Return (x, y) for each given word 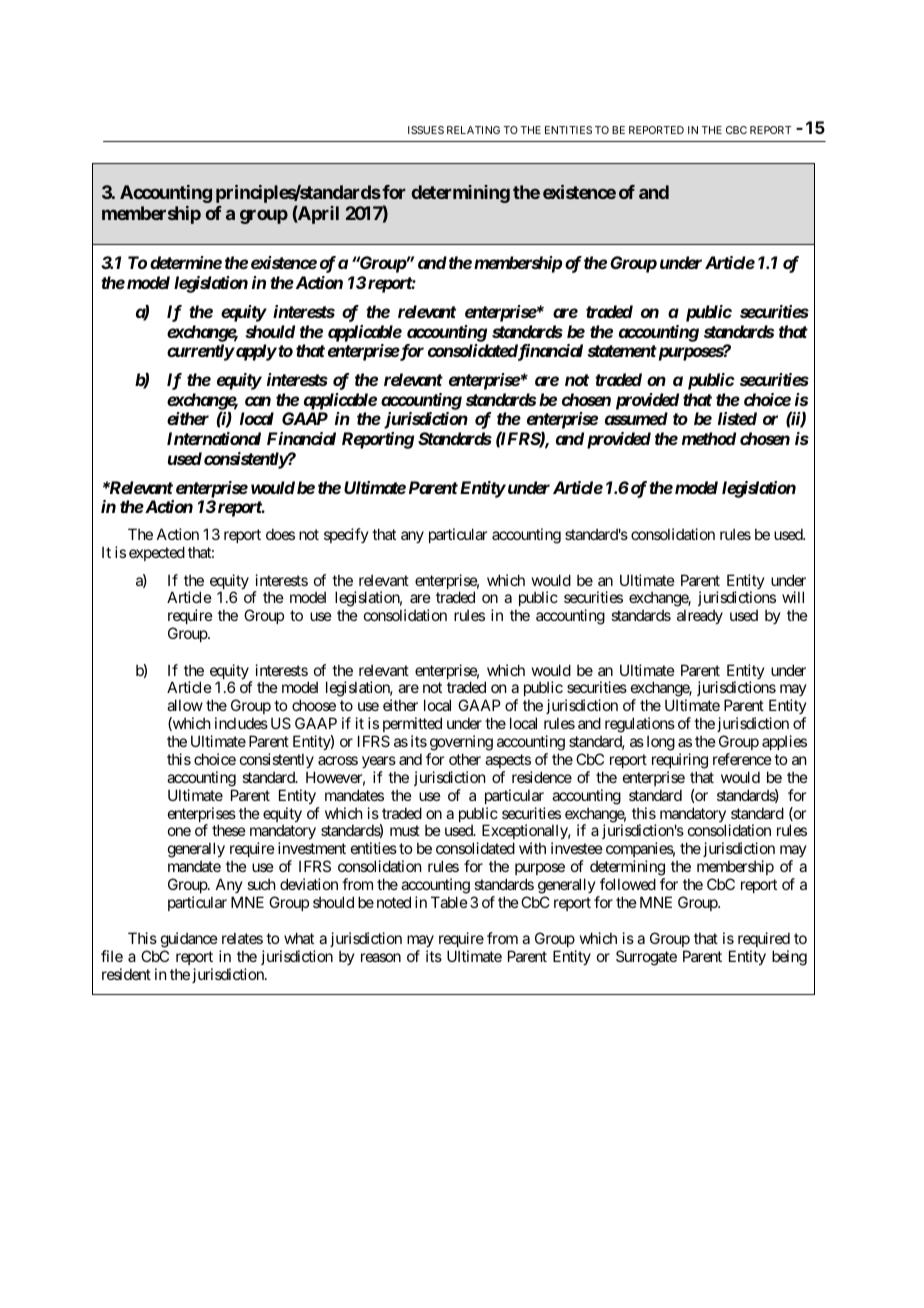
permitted (412, 726)
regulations (640, 726)
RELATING (473, 130)
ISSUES (426, 130)
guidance (189, 941)
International (214, 438)
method (709, 438)
